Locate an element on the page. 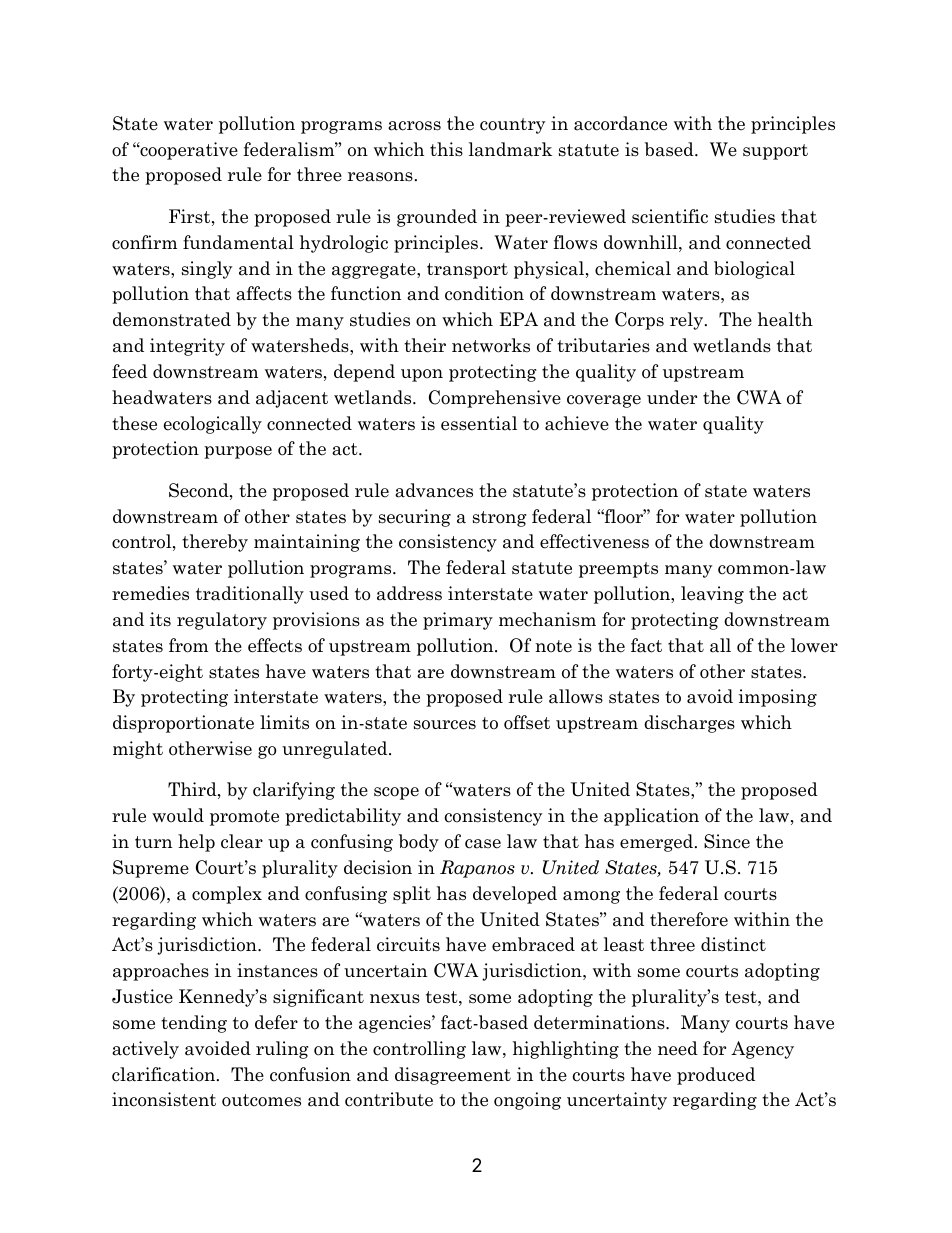  disproportionate is located at coordinates (183, 724).
